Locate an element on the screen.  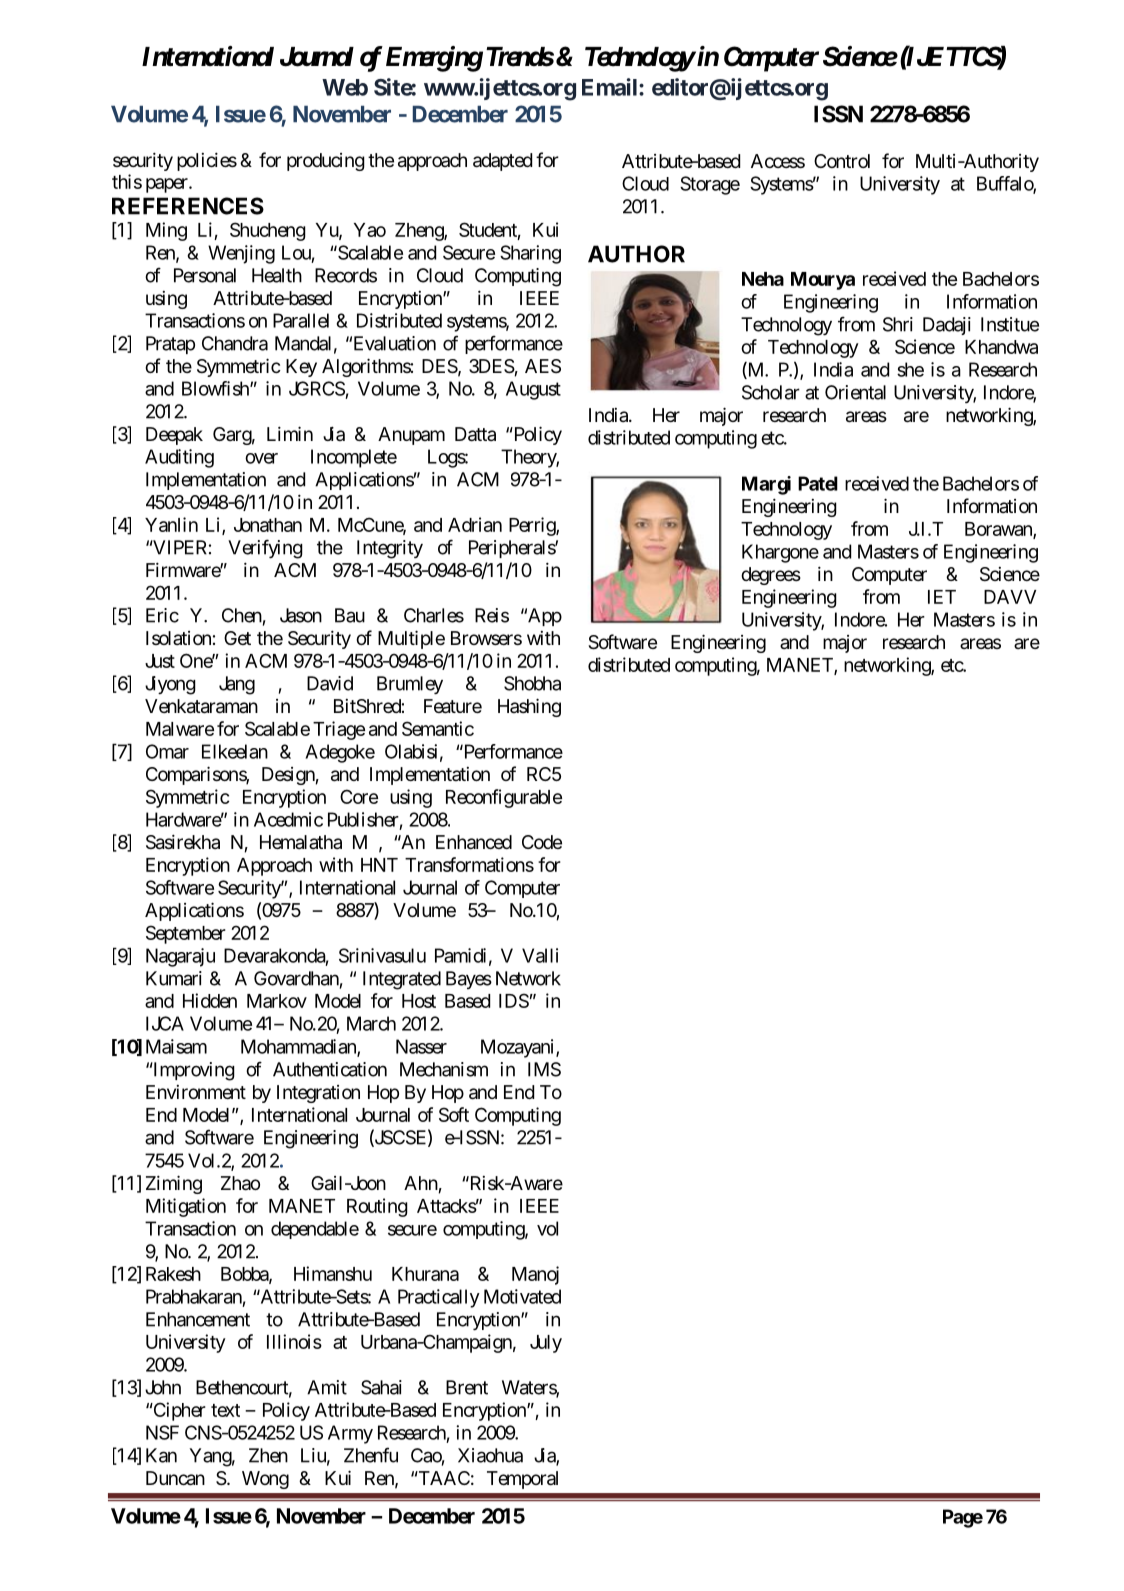
Email is located at coordinates (611, 87).
